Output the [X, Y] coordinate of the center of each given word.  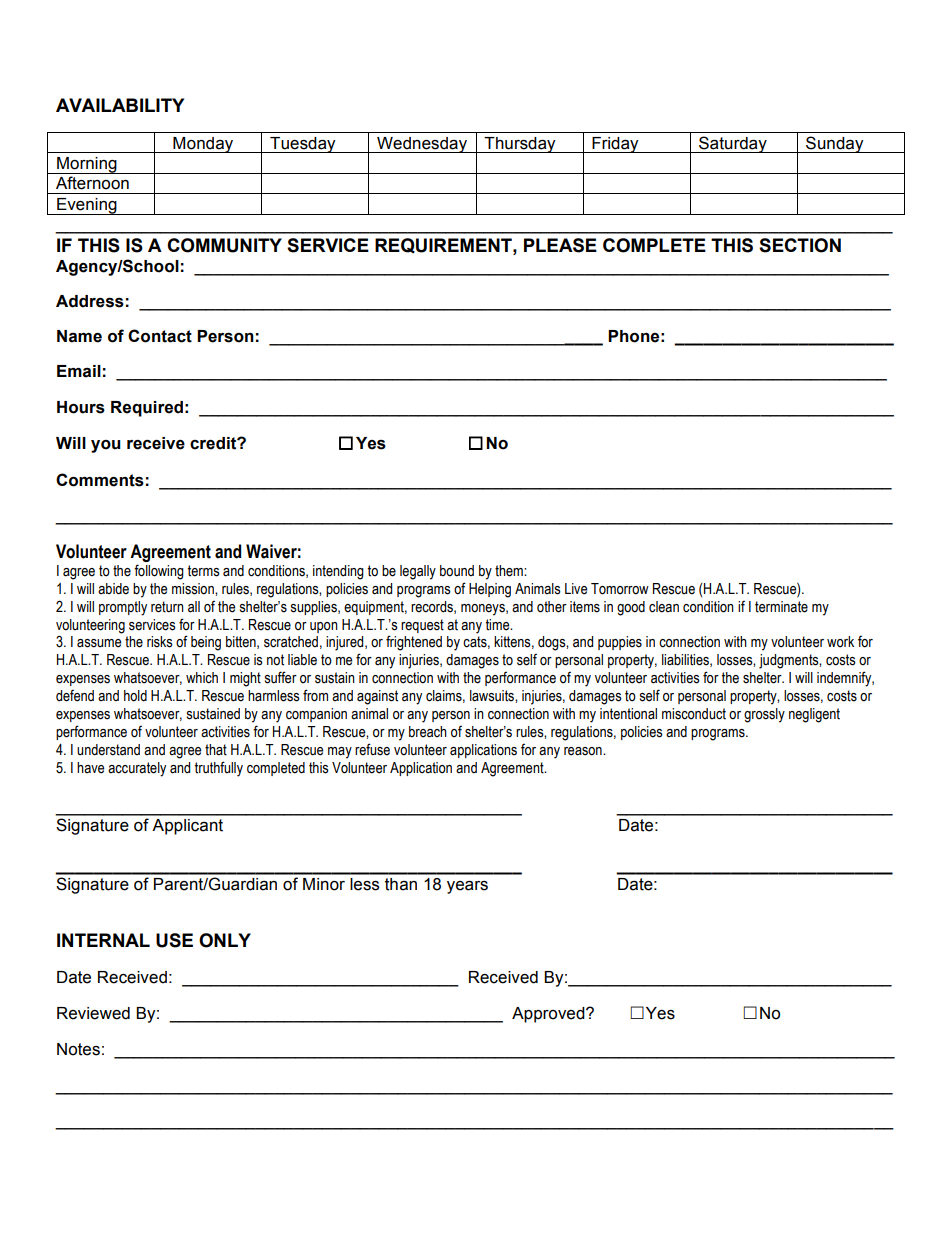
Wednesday [422, 145]
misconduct [694, 714]
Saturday [733, 144]
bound [457, 571]
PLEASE [560, 245]
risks [160, 642]
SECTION [800, 245]
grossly [764, 715]
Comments [100, 480]
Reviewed [93, 1013]
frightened [414, 643]
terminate [781, 607]
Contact [160, 336]
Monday [203, 145]
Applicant [187, 827]
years [467, 887]
